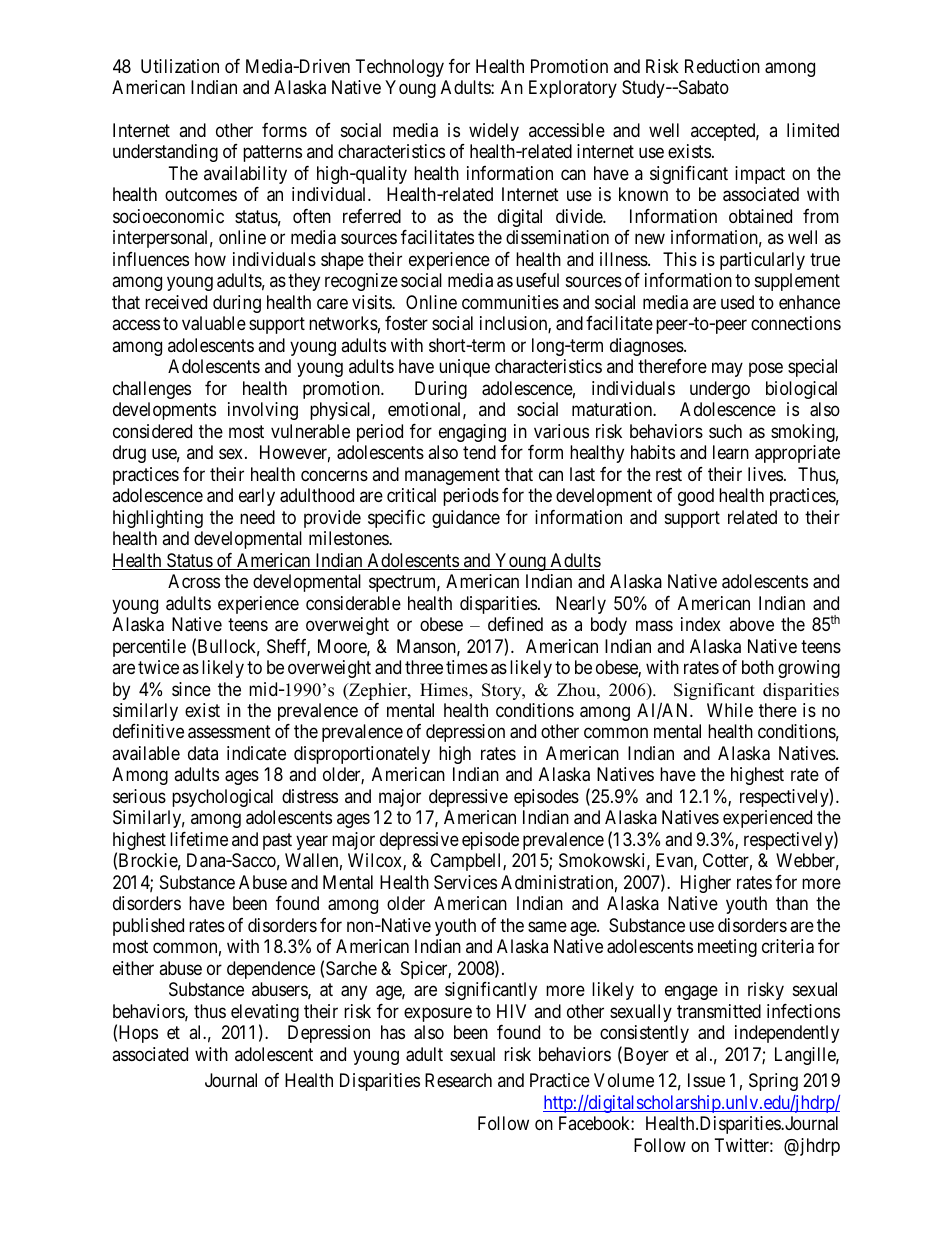 The width and height of the screenshot is (952, 1233). Describe the element at coordinates (465, 882) in the screenshot. I see `Services` at that location.
